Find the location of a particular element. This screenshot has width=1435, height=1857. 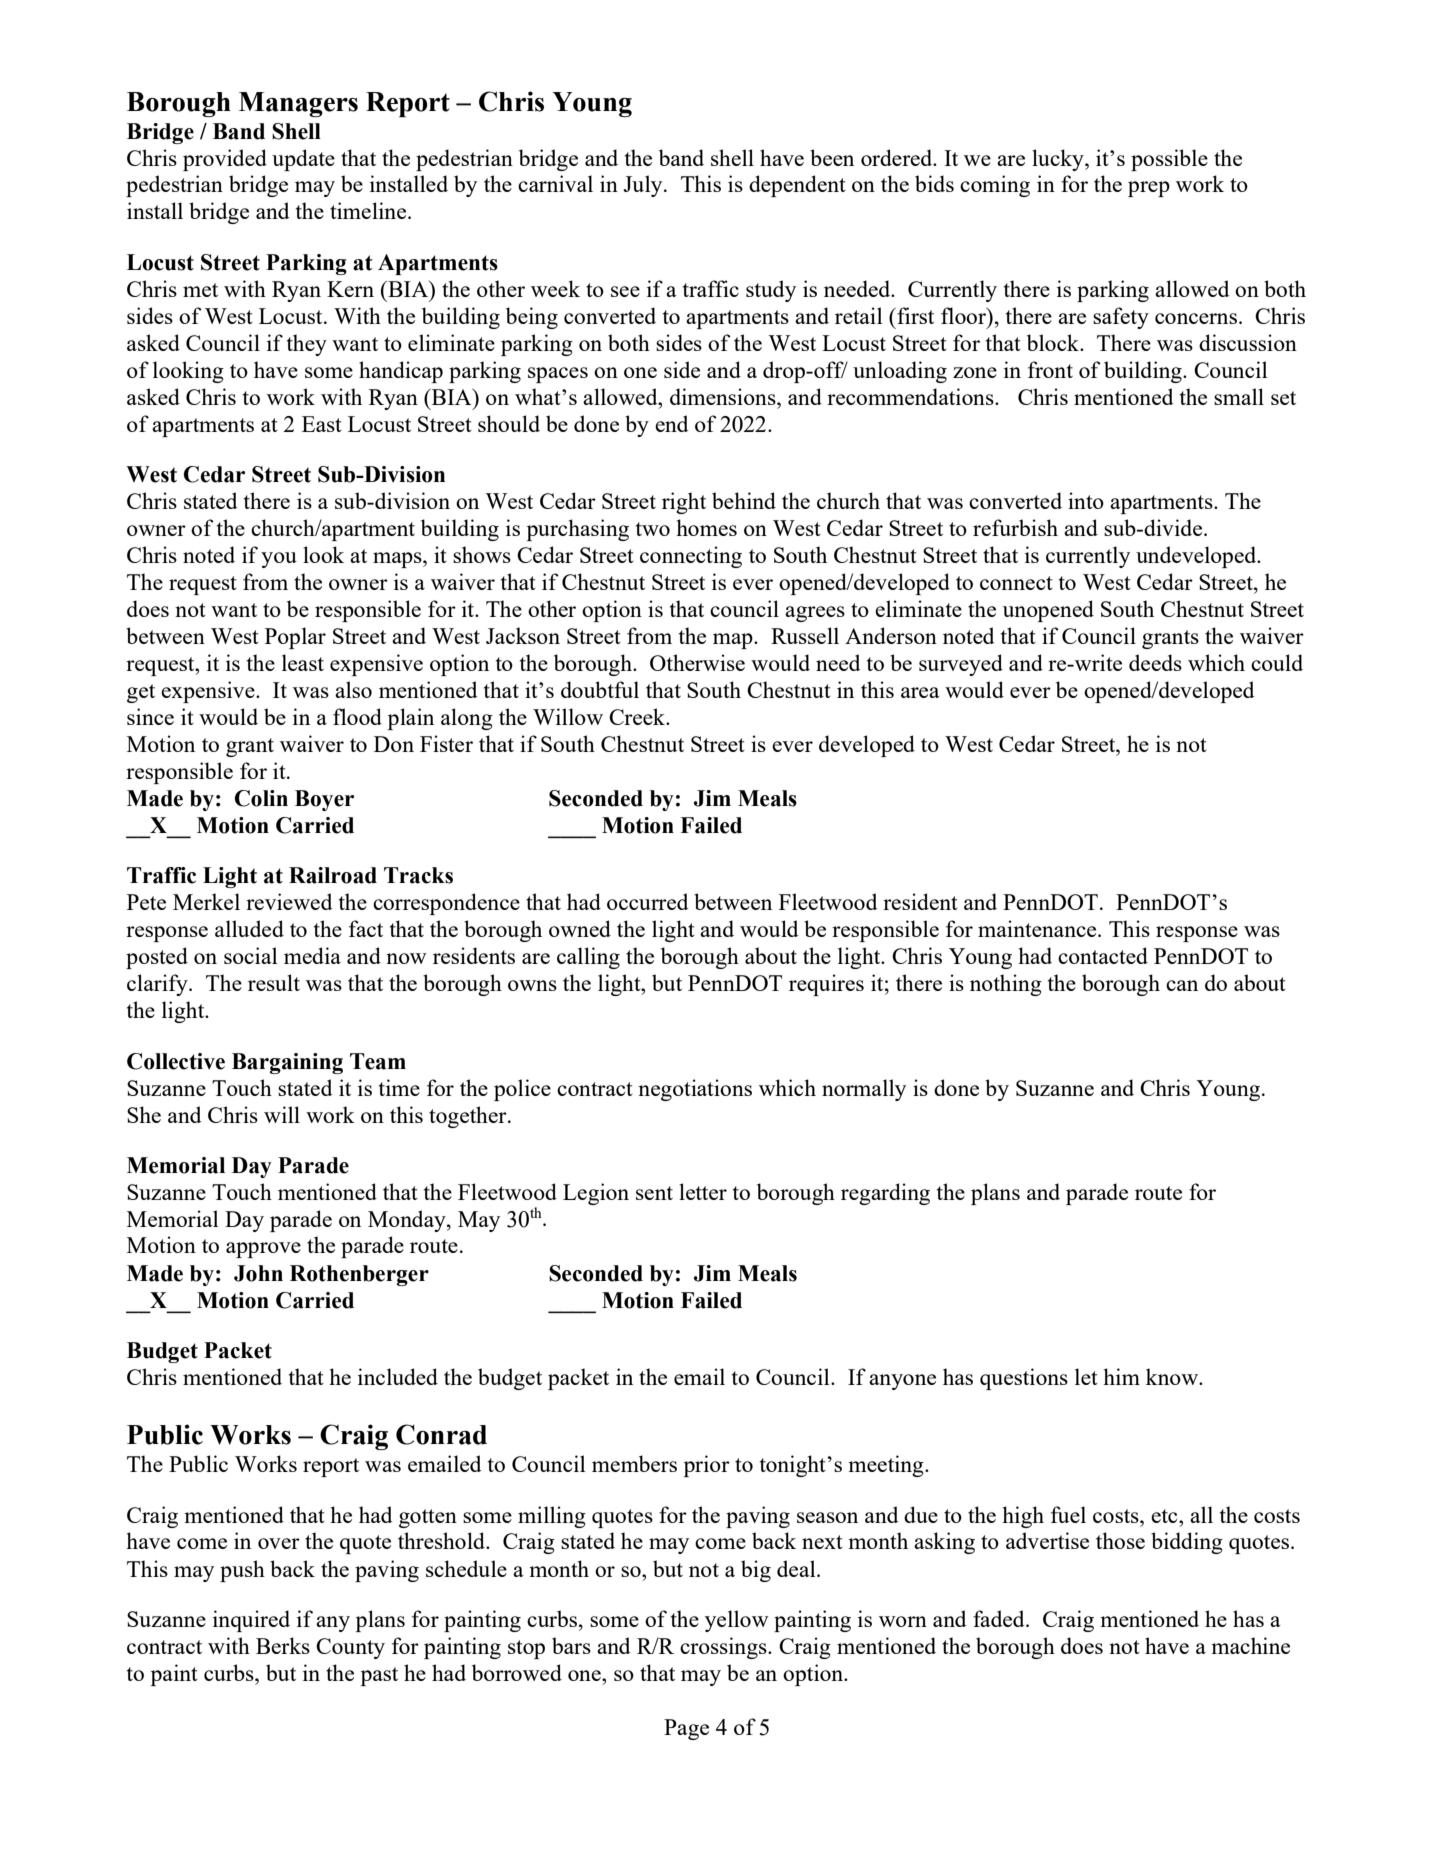

occurred is located at coordinates (647, 901).
